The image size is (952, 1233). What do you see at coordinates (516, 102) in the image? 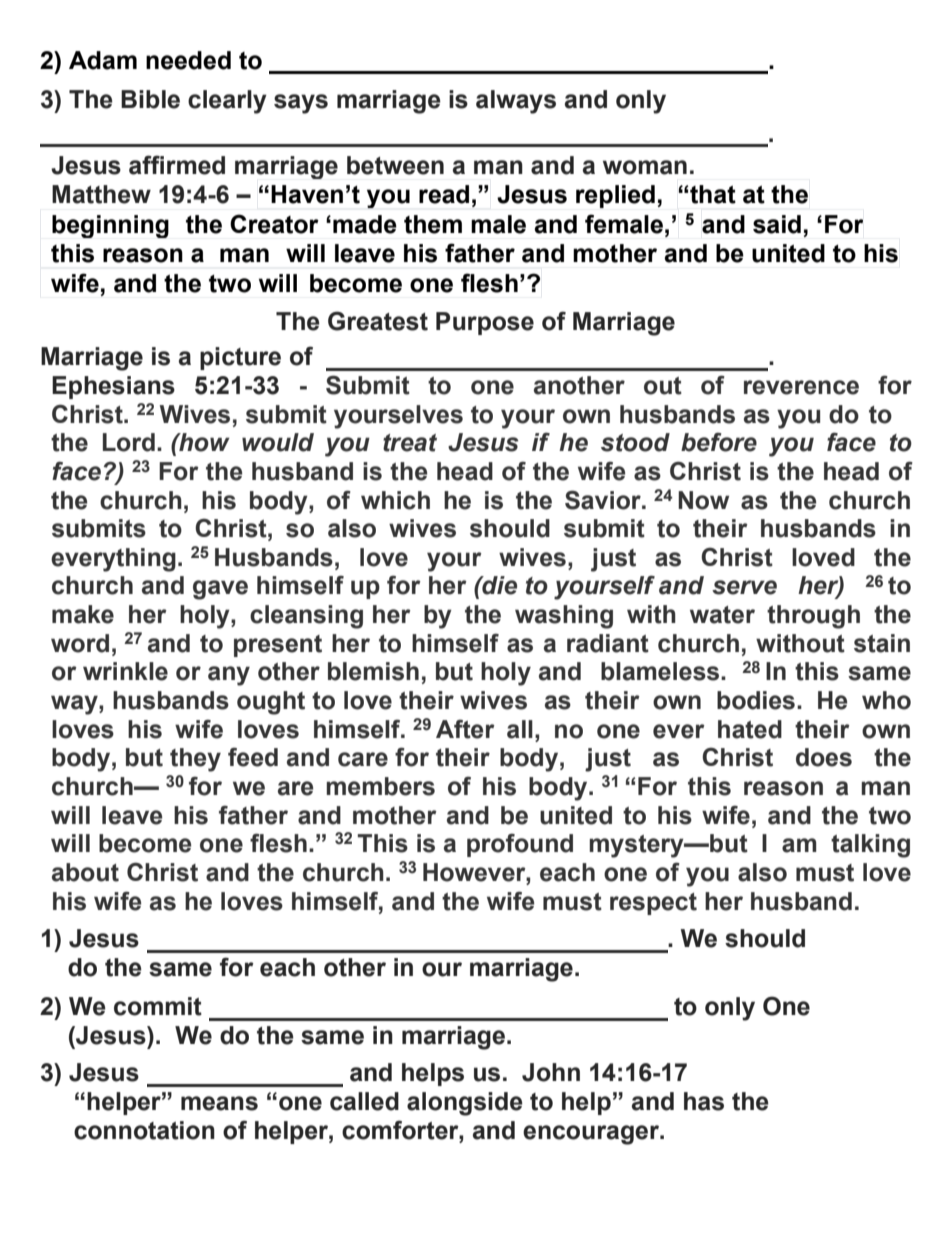
I see `always` at bounding box center [516, 102].
